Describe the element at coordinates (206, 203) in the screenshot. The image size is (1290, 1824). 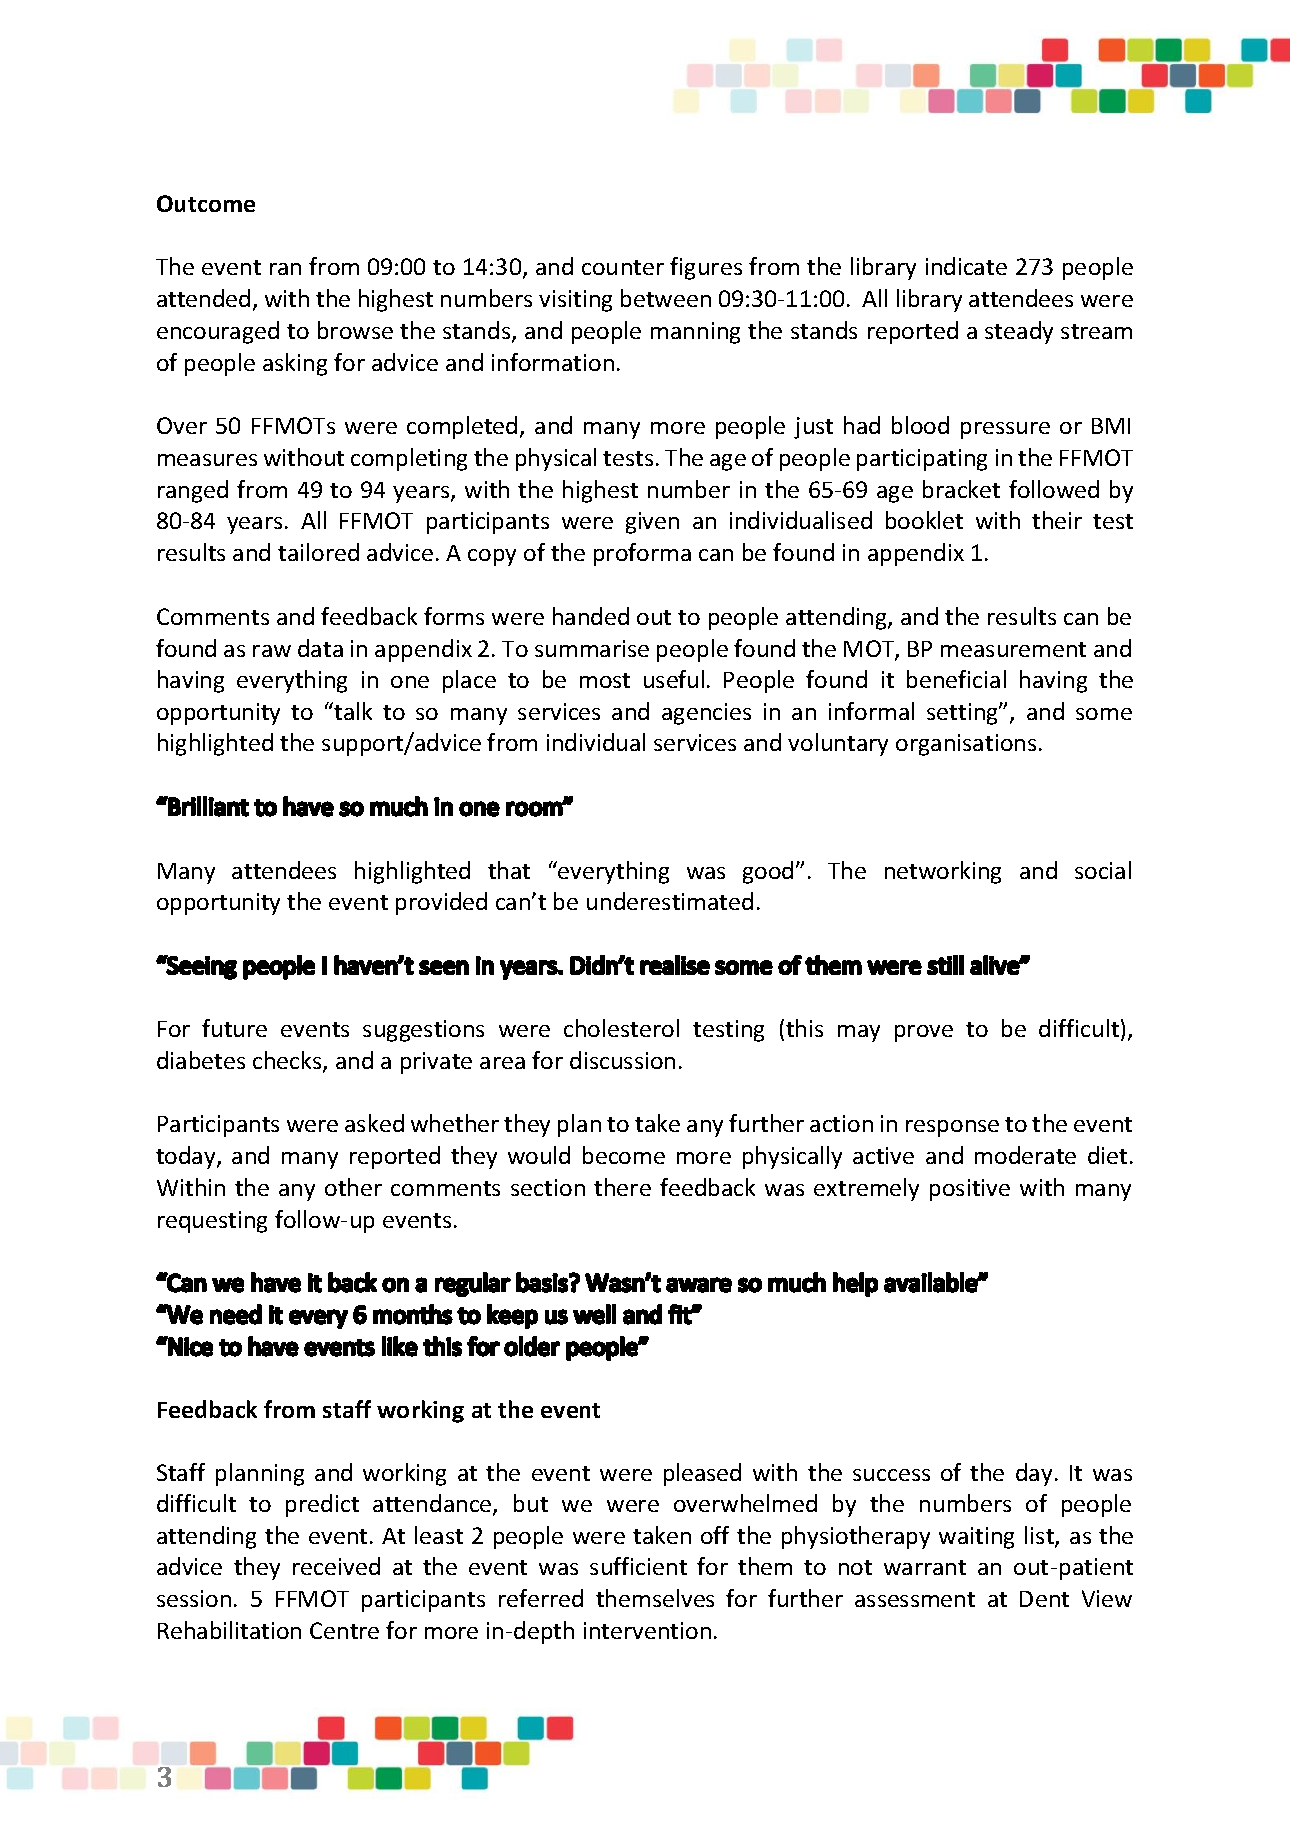
I see `Outcome` at that location.
